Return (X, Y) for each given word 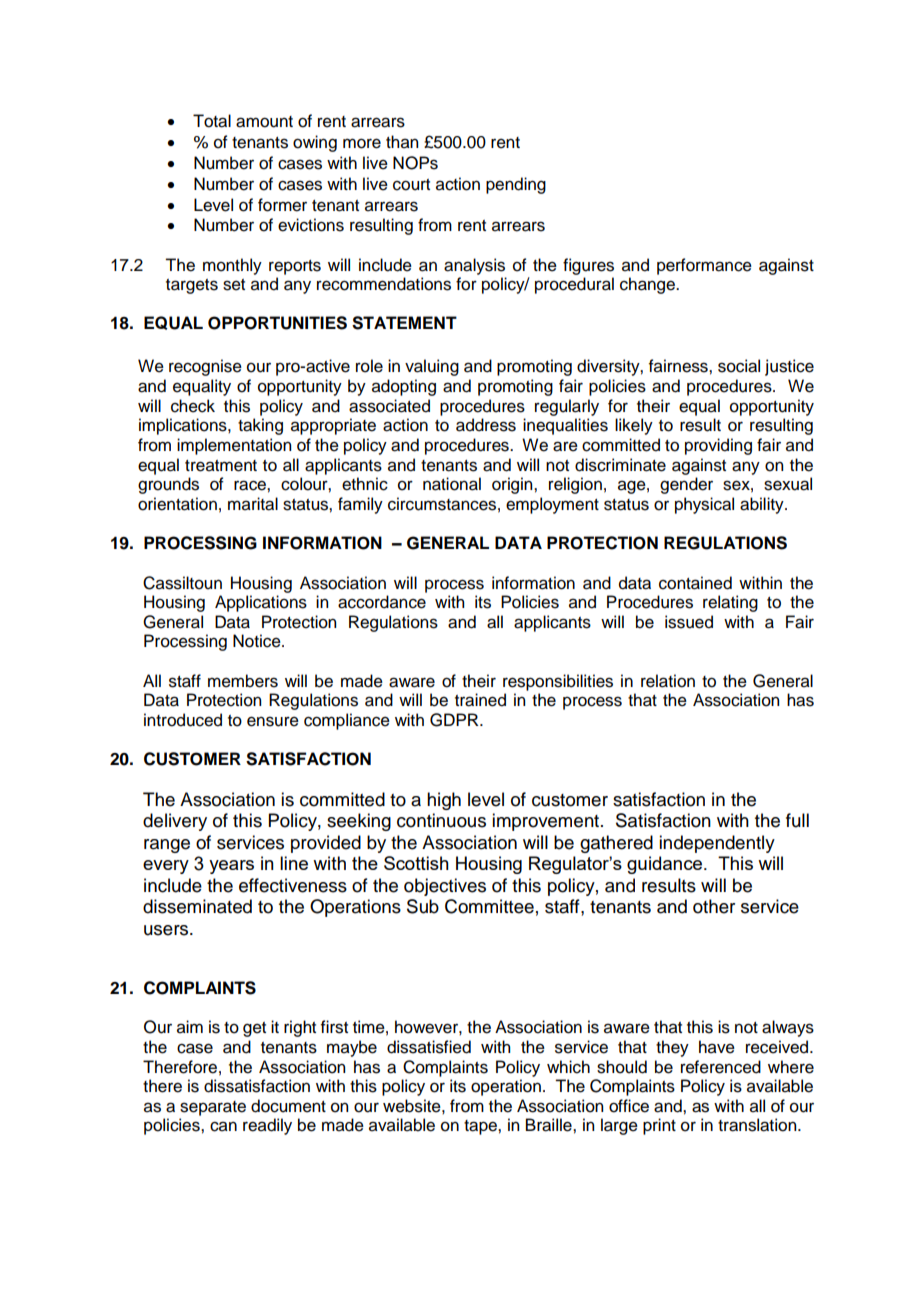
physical (704, 505)
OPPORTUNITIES (277, 323)
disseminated (197, 906)
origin (513, 485)
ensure (273, 721)
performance (704, 266)
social (739, 366)
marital (253, 504)
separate (213, 1108)
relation (668, 681)
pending (516, 185)
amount (264, 122)
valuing (432, 367)
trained (480, 700)
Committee (489, 906)
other (714, 906)
